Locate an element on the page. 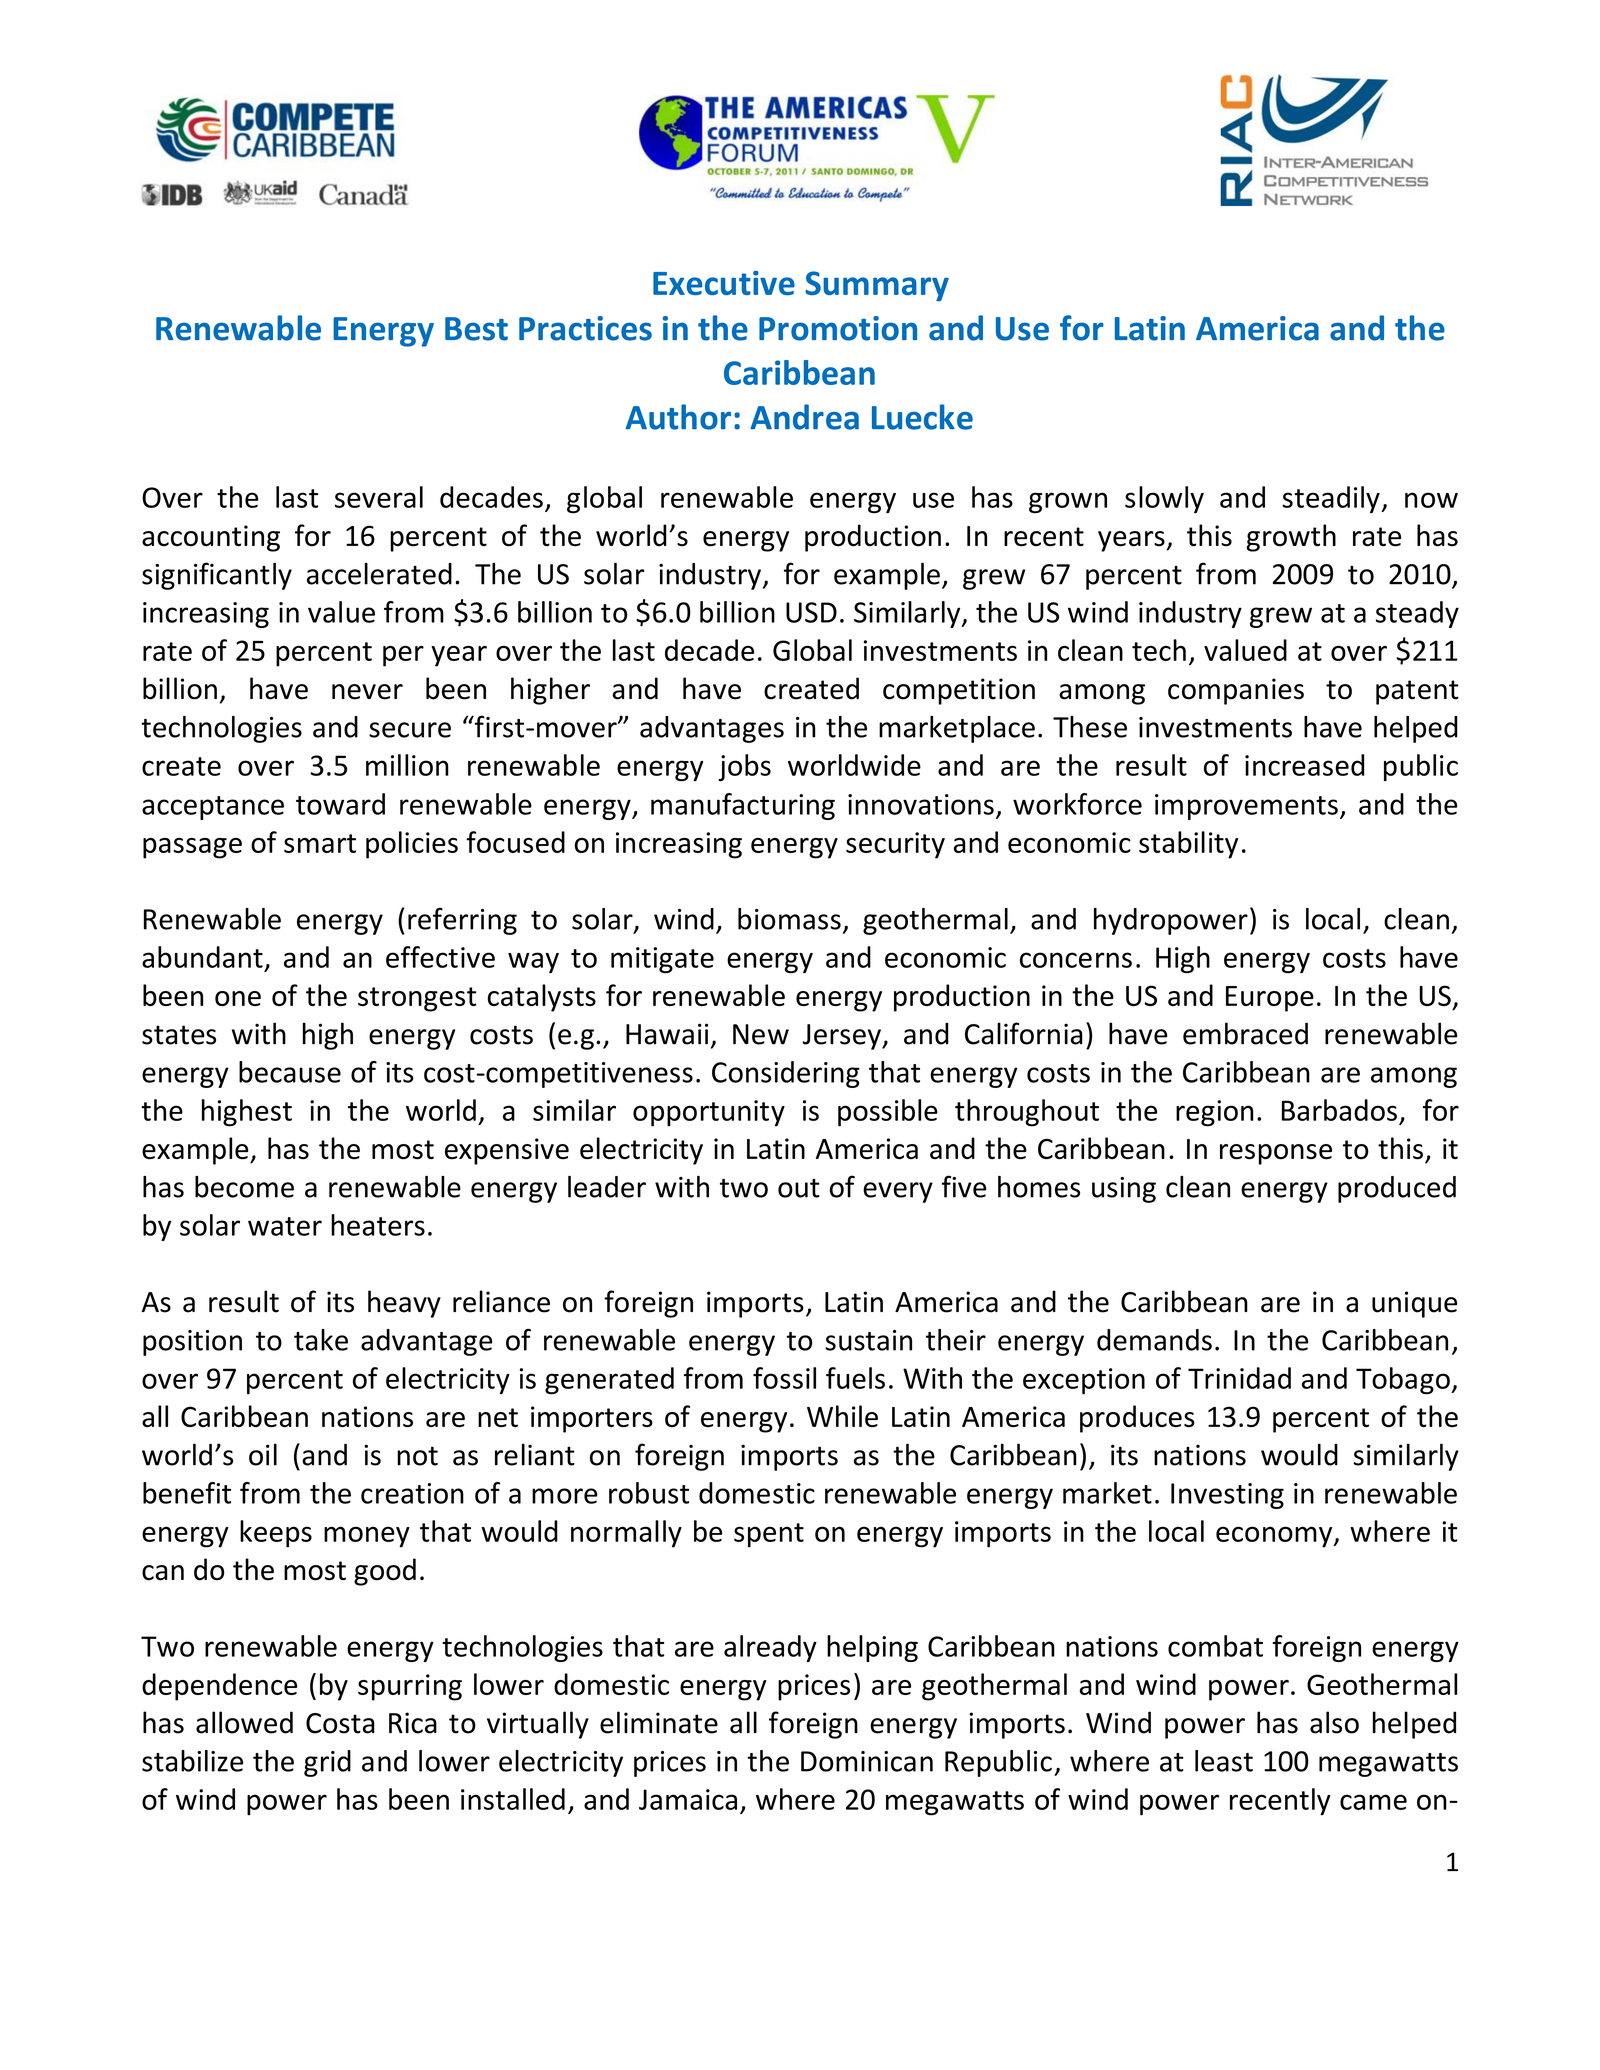 This document has width=1600, height=2070. Promotion is located at coordinates (838, 328).
